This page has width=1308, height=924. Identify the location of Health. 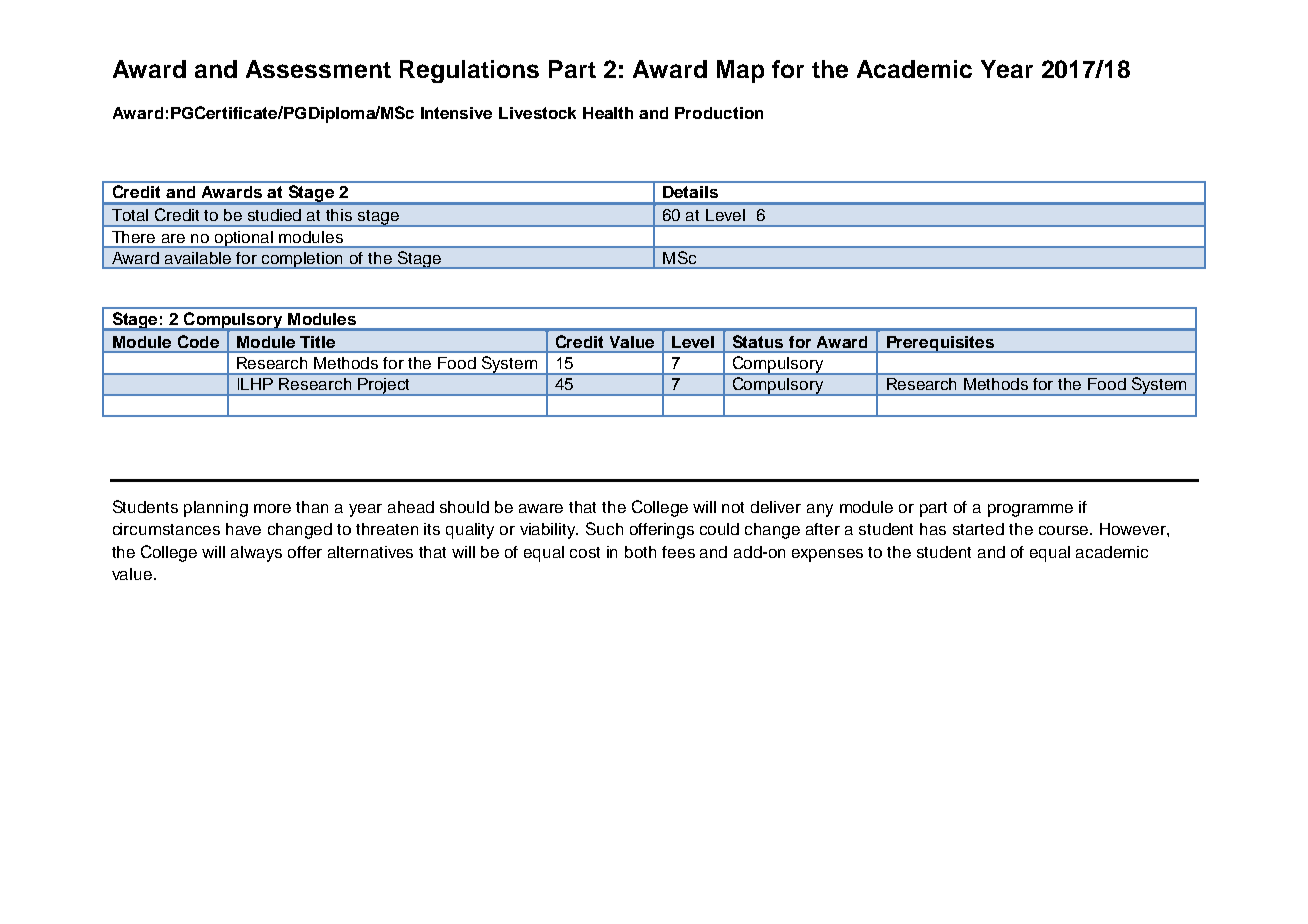
(608, 113).
